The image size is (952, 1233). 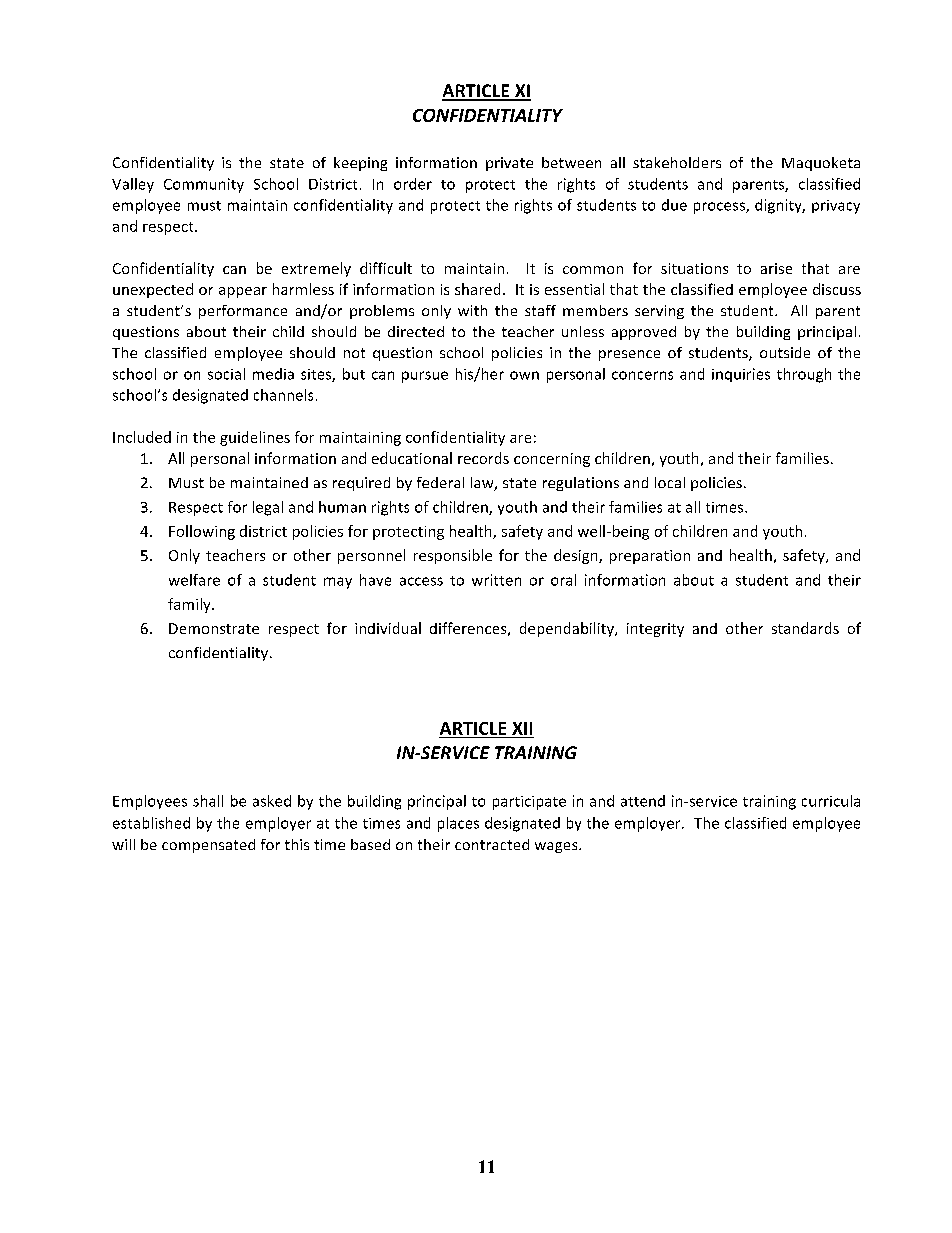 I want to click on compensated, so click(x=208, y=846).
